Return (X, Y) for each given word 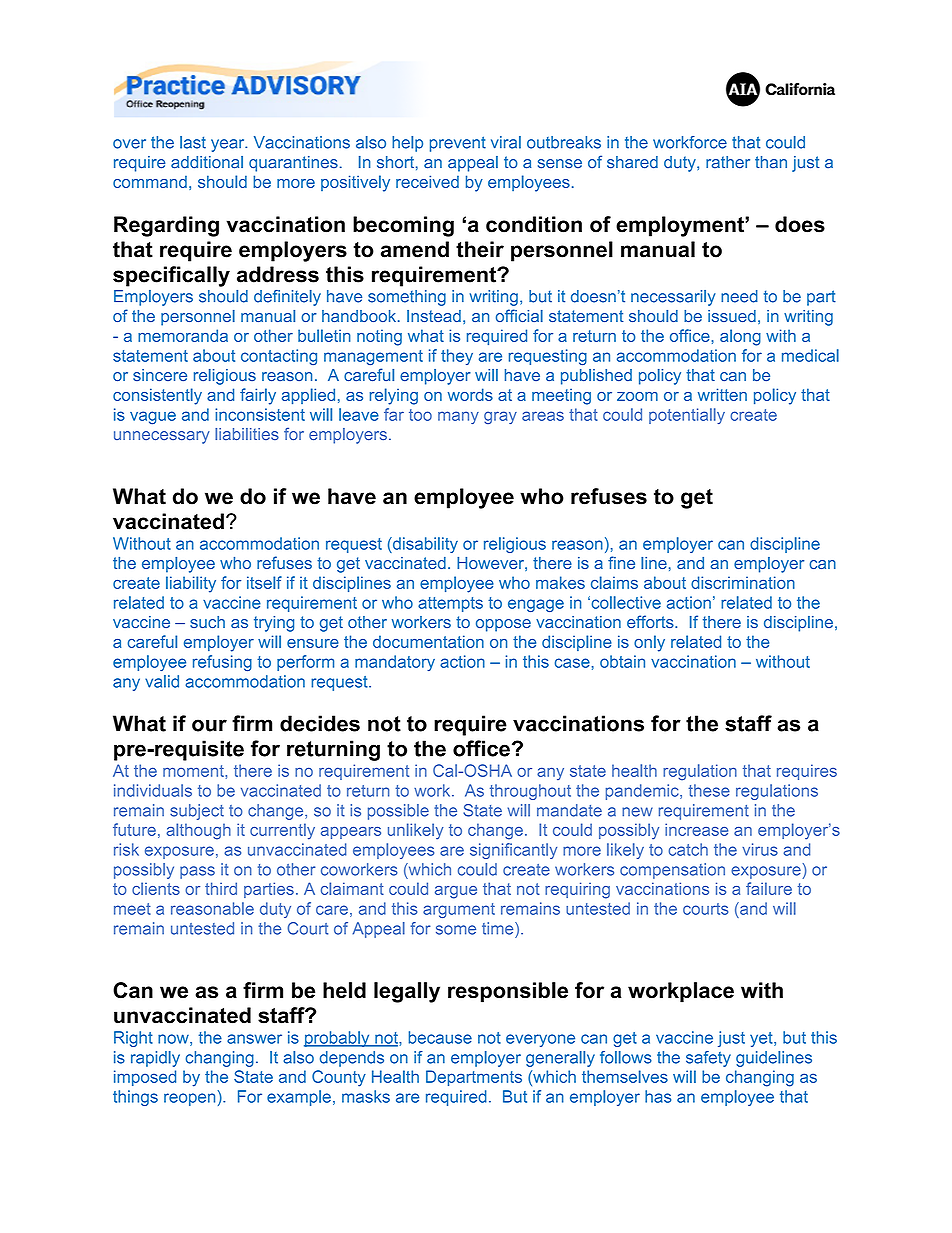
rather (728, 162)
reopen (189, 1099)
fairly (258, 396)
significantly (513, 851)
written (722, 394)
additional (207, 162)
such (207, 622)
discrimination (743, 582)
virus (760, 849)
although (198, 831)
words (470, 394)
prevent (458, 144)
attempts (450, 604)
